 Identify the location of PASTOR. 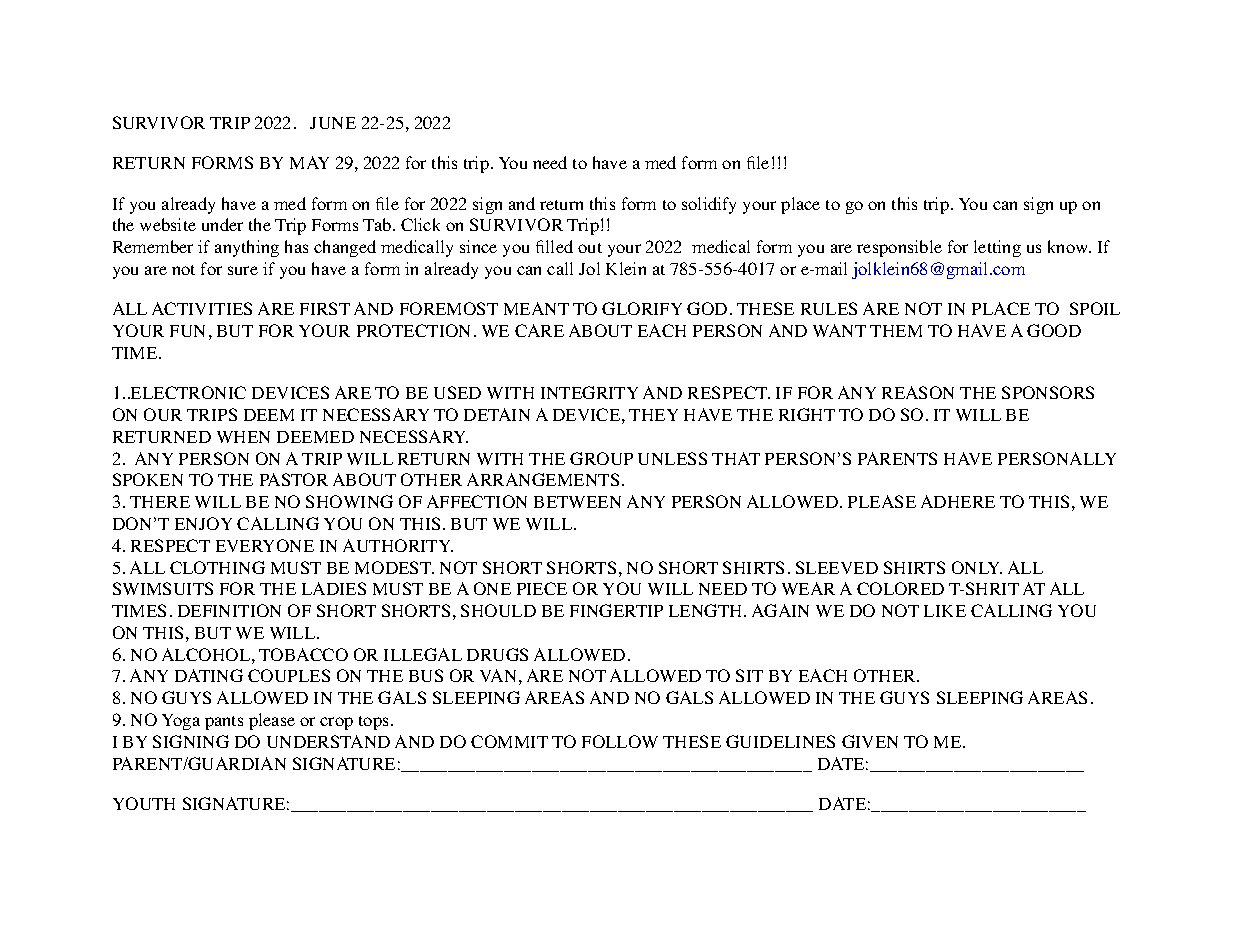
(294, 479).
